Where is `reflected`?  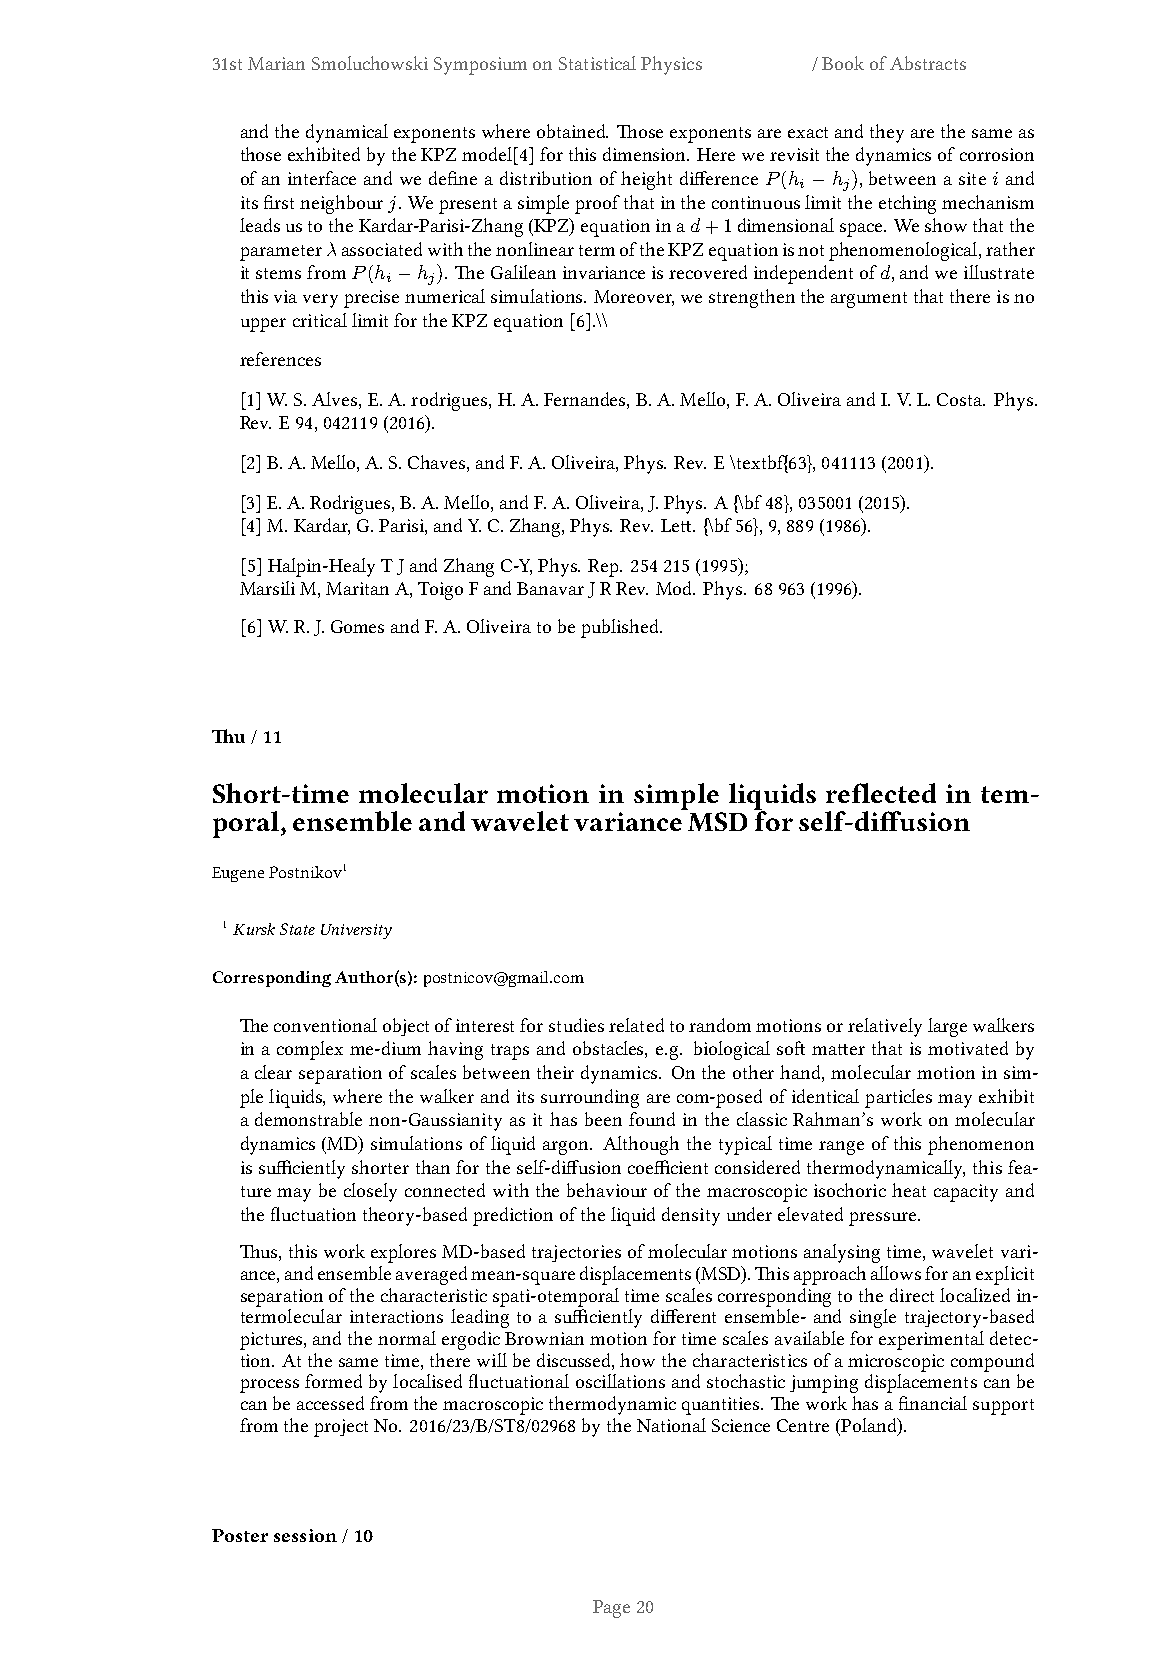 reflected is located at coordinates (881, 793).
